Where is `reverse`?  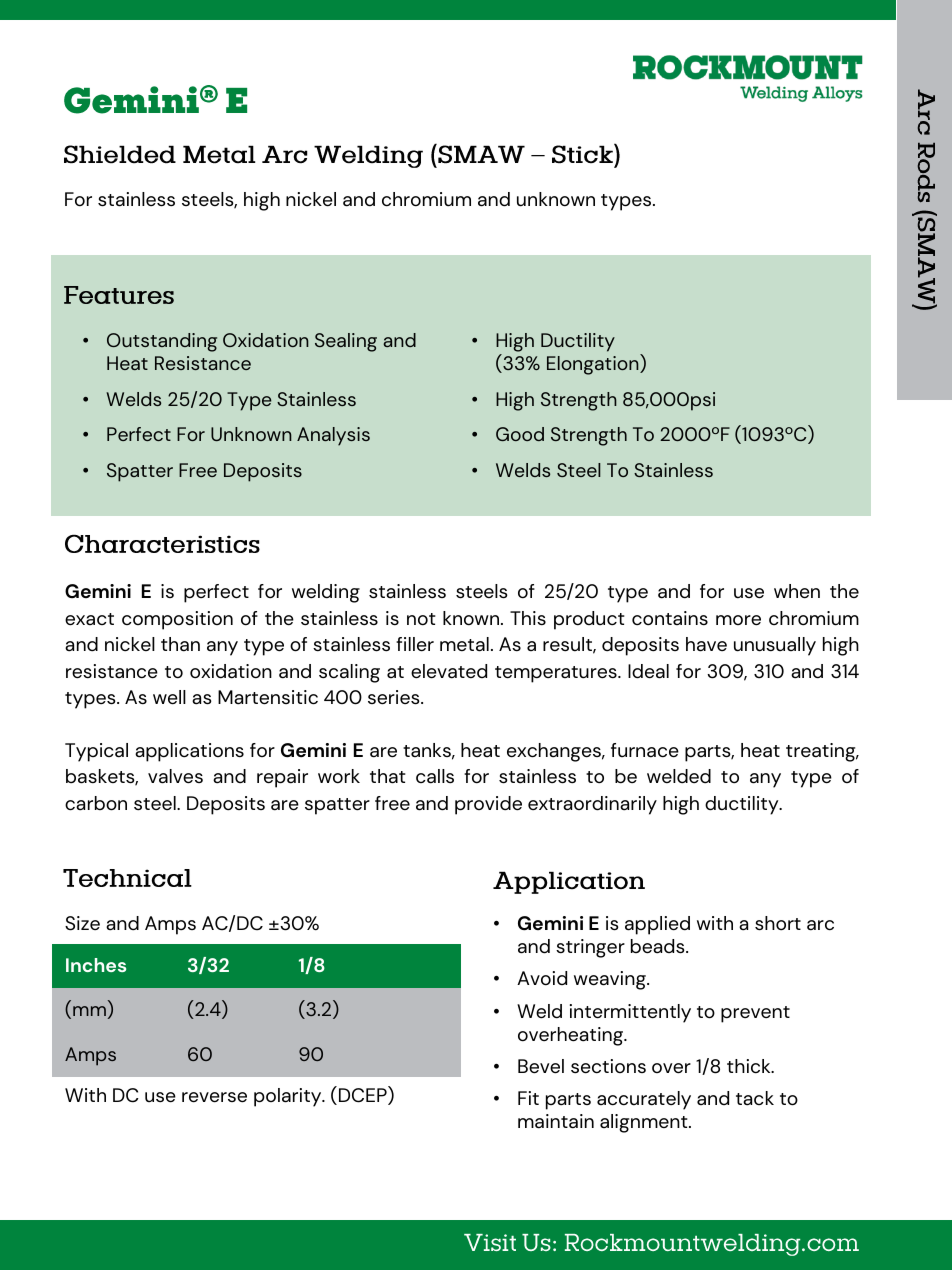
reverse is located at coordinates (214, 1097).
